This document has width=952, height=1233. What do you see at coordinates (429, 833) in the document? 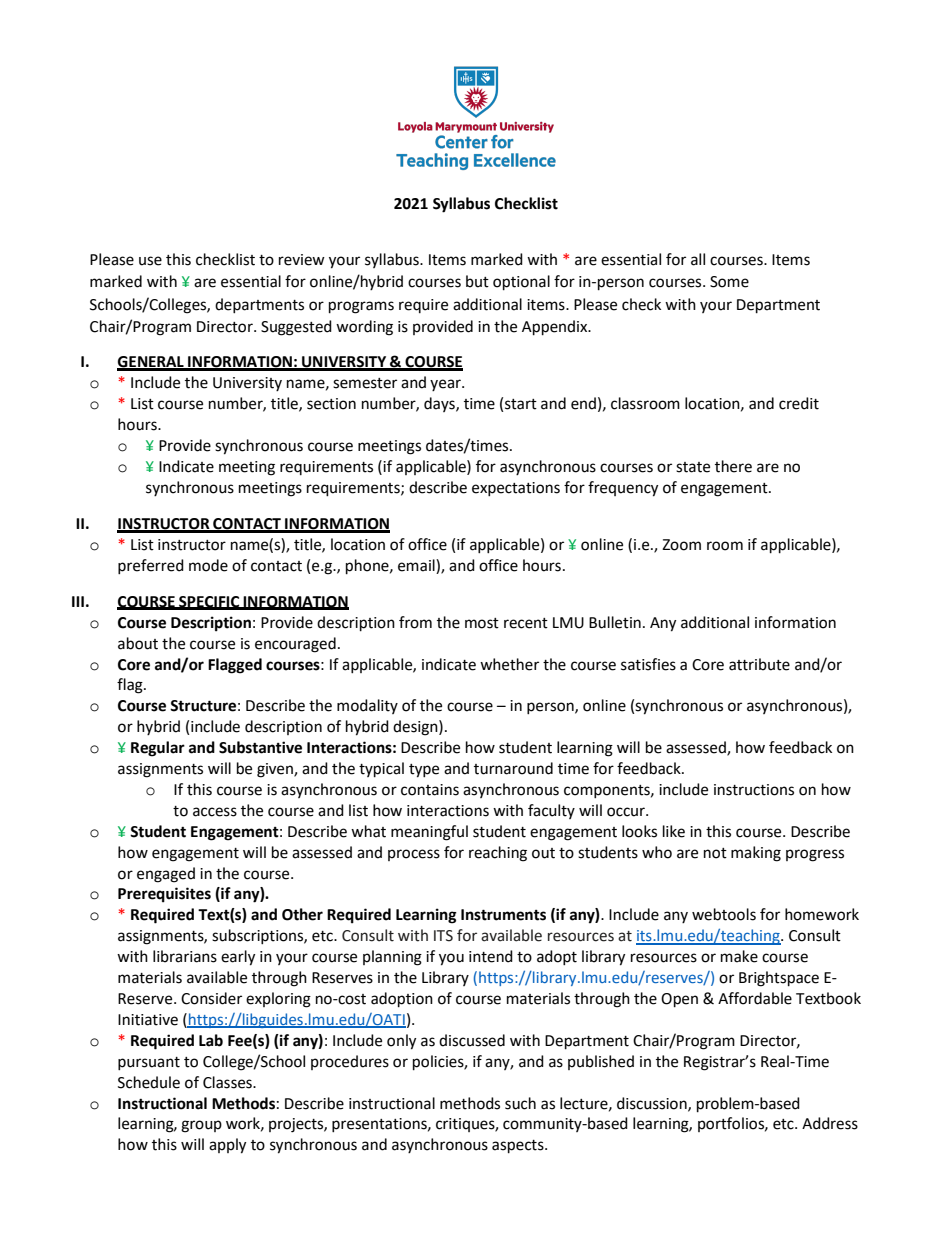
I see `meaningful` at bounding box center [429, 833].
